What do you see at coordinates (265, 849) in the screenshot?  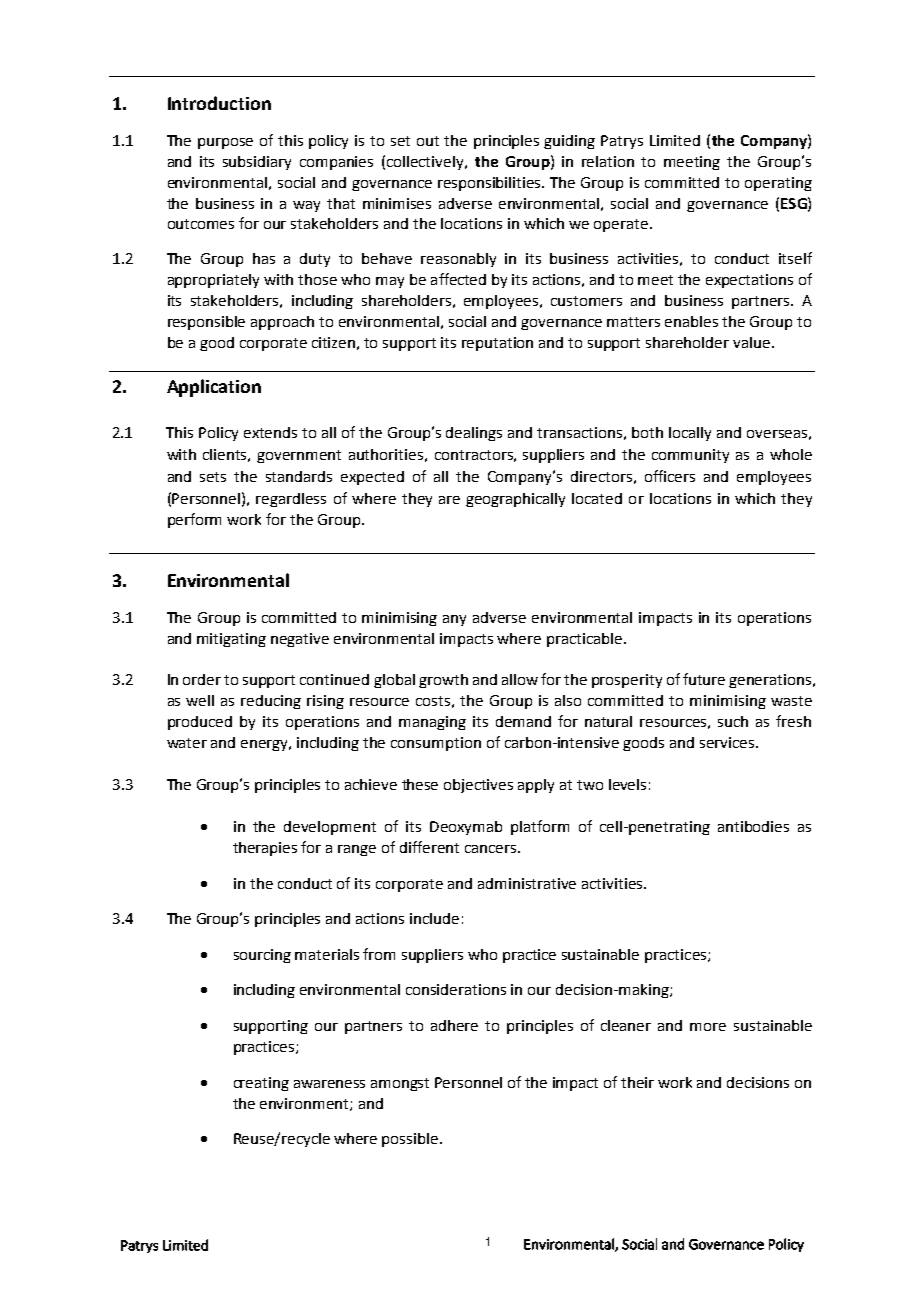 I see `therapies` at bounding box center [265, 849].
